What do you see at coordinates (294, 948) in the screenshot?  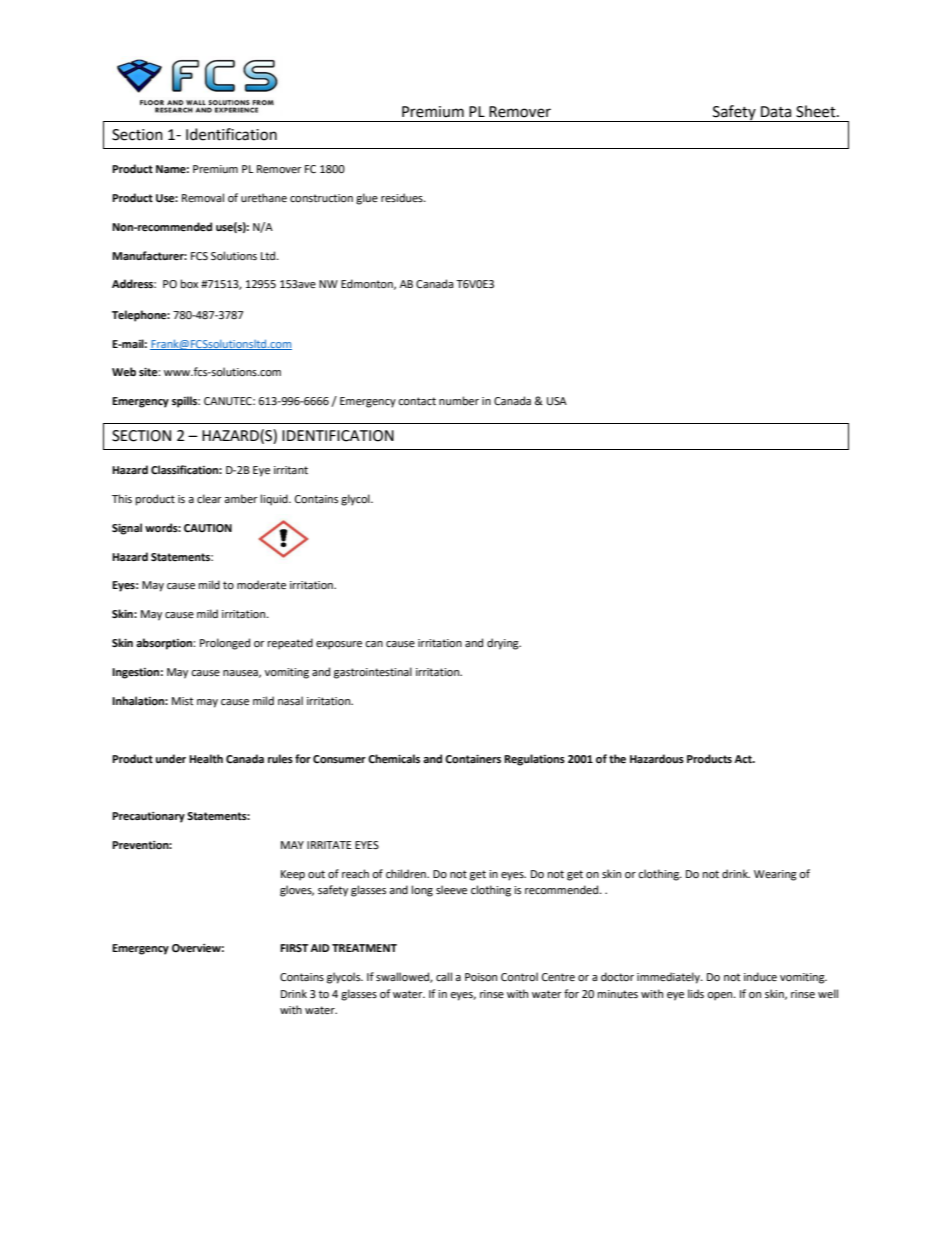 I see `FIRST` at bounding box center [294, 948].
